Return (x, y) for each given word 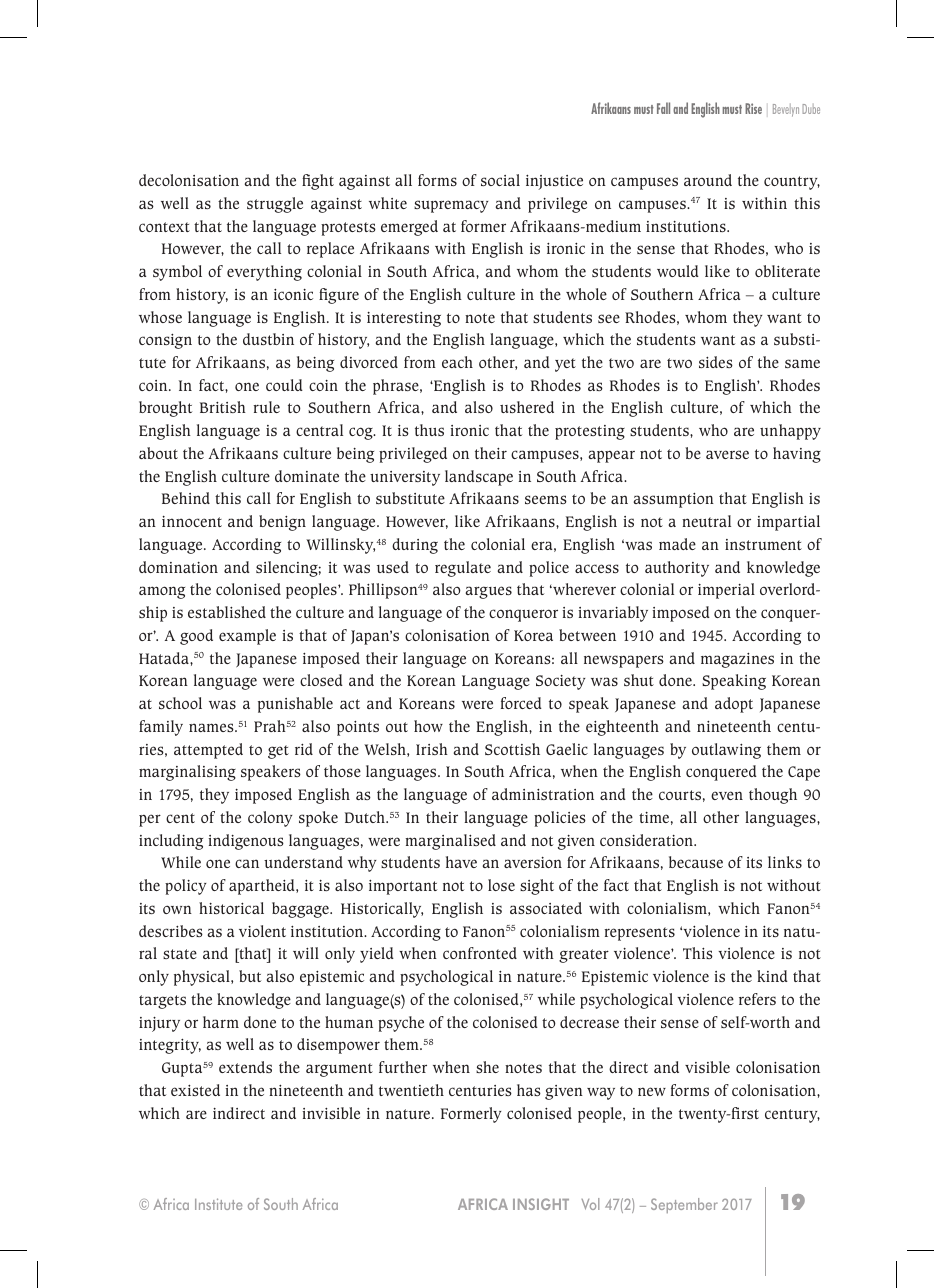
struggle (275, 205)
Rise (753, 108)
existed (195, 1090)
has (529, 1090)
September (684, 1205)
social (500, 180)
